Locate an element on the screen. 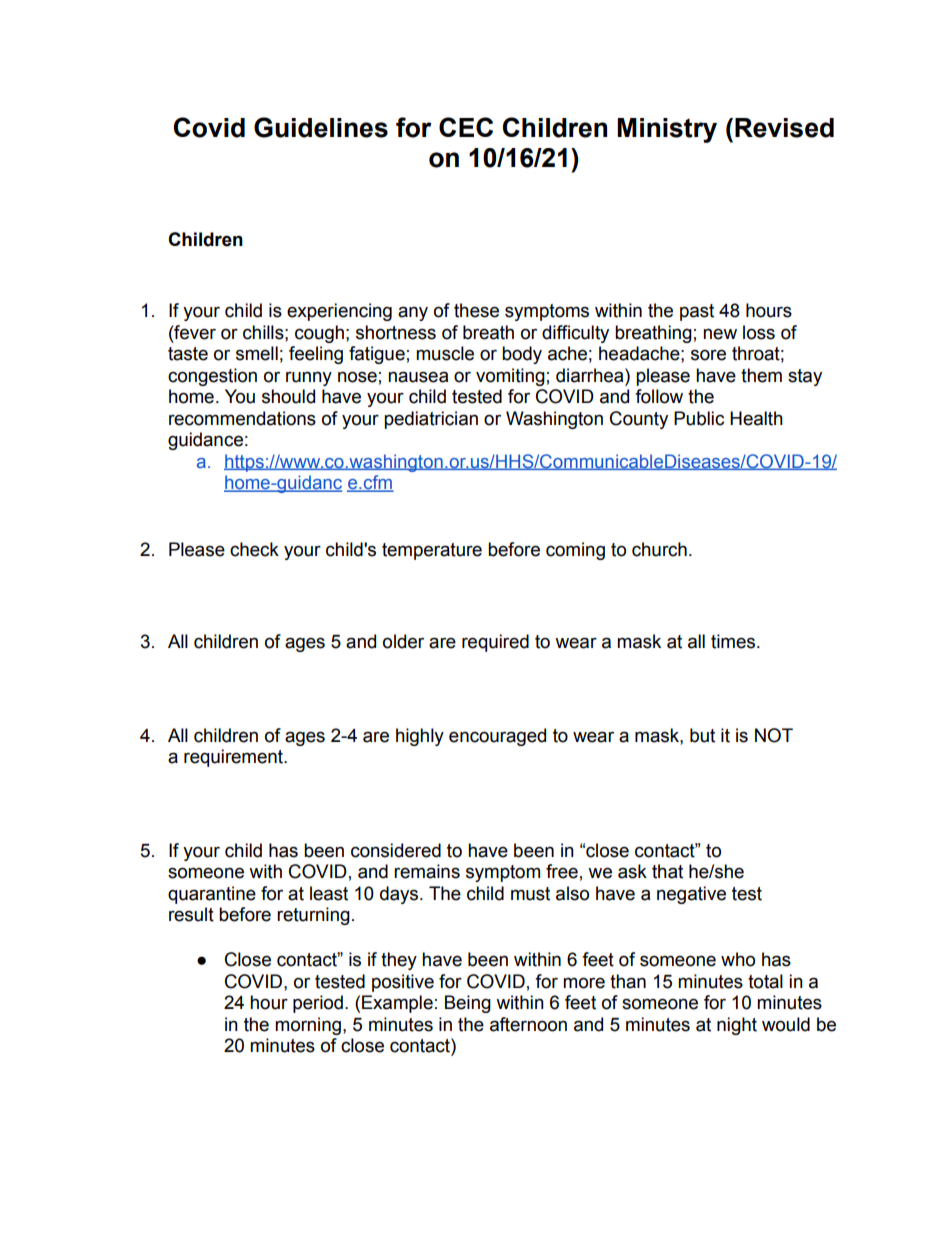 This screenshot has width=952, height=1233. but is located at coordinates (702, 735).
